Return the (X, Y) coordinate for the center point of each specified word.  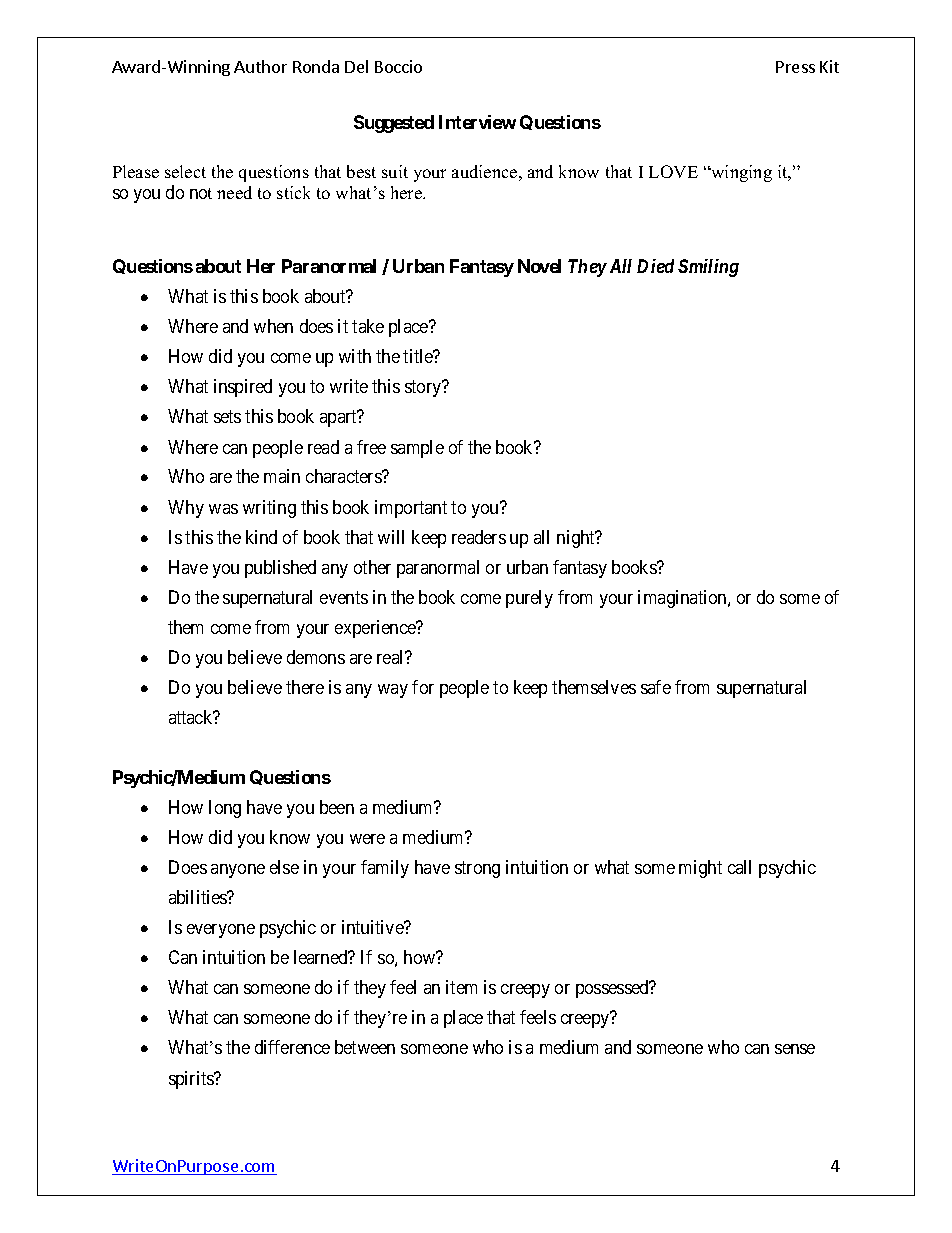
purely (529, 599)
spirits (192, 1080)
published (280, 569)
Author (260, 66)
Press (795, 67)
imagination (683, 599)
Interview (477, 122)
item (461, 987)
